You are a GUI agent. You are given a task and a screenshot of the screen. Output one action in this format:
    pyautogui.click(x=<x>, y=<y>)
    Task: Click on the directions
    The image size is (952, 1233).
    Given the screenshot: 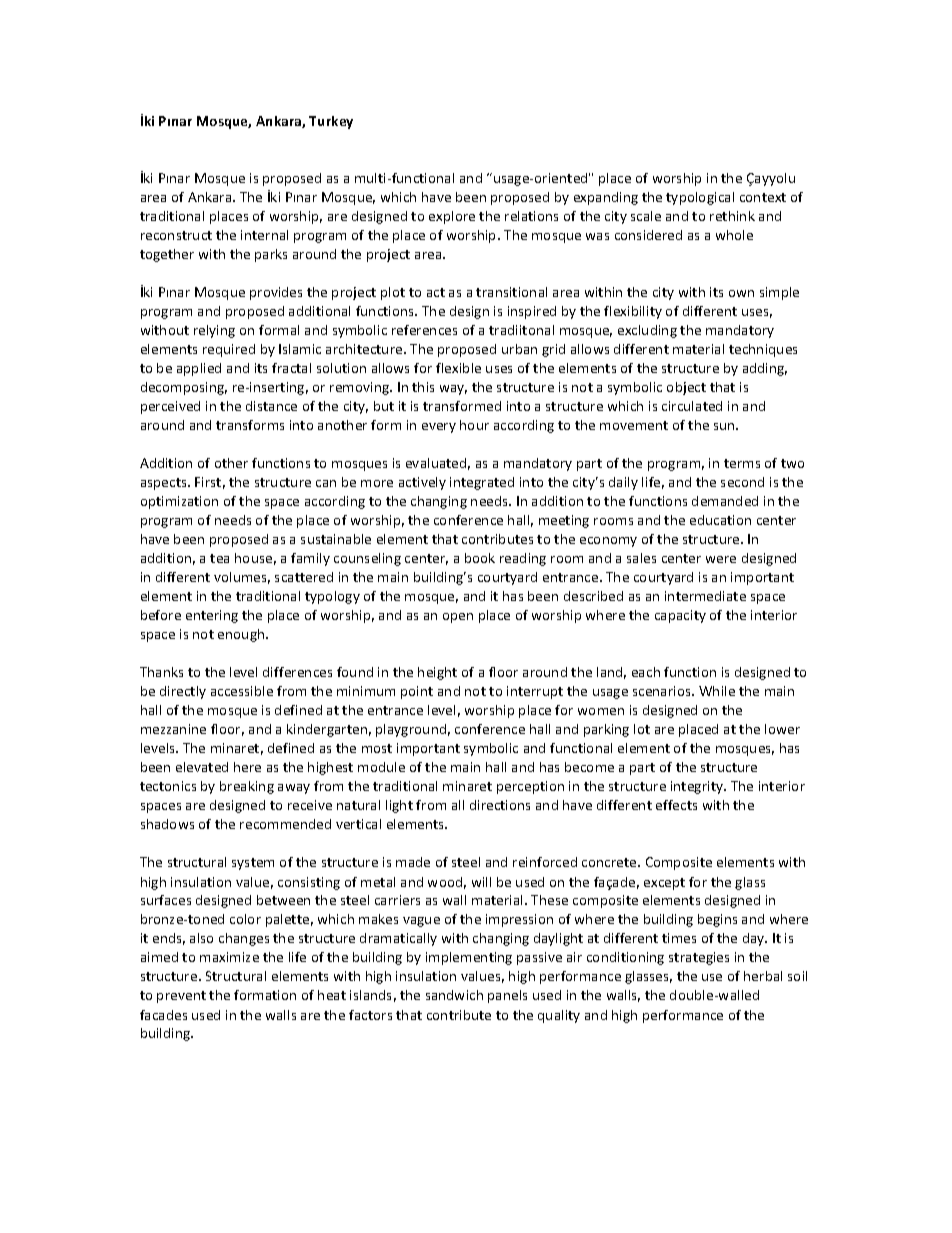 What is the action you would take?
    pyautogui.click(x=500, y=805)
